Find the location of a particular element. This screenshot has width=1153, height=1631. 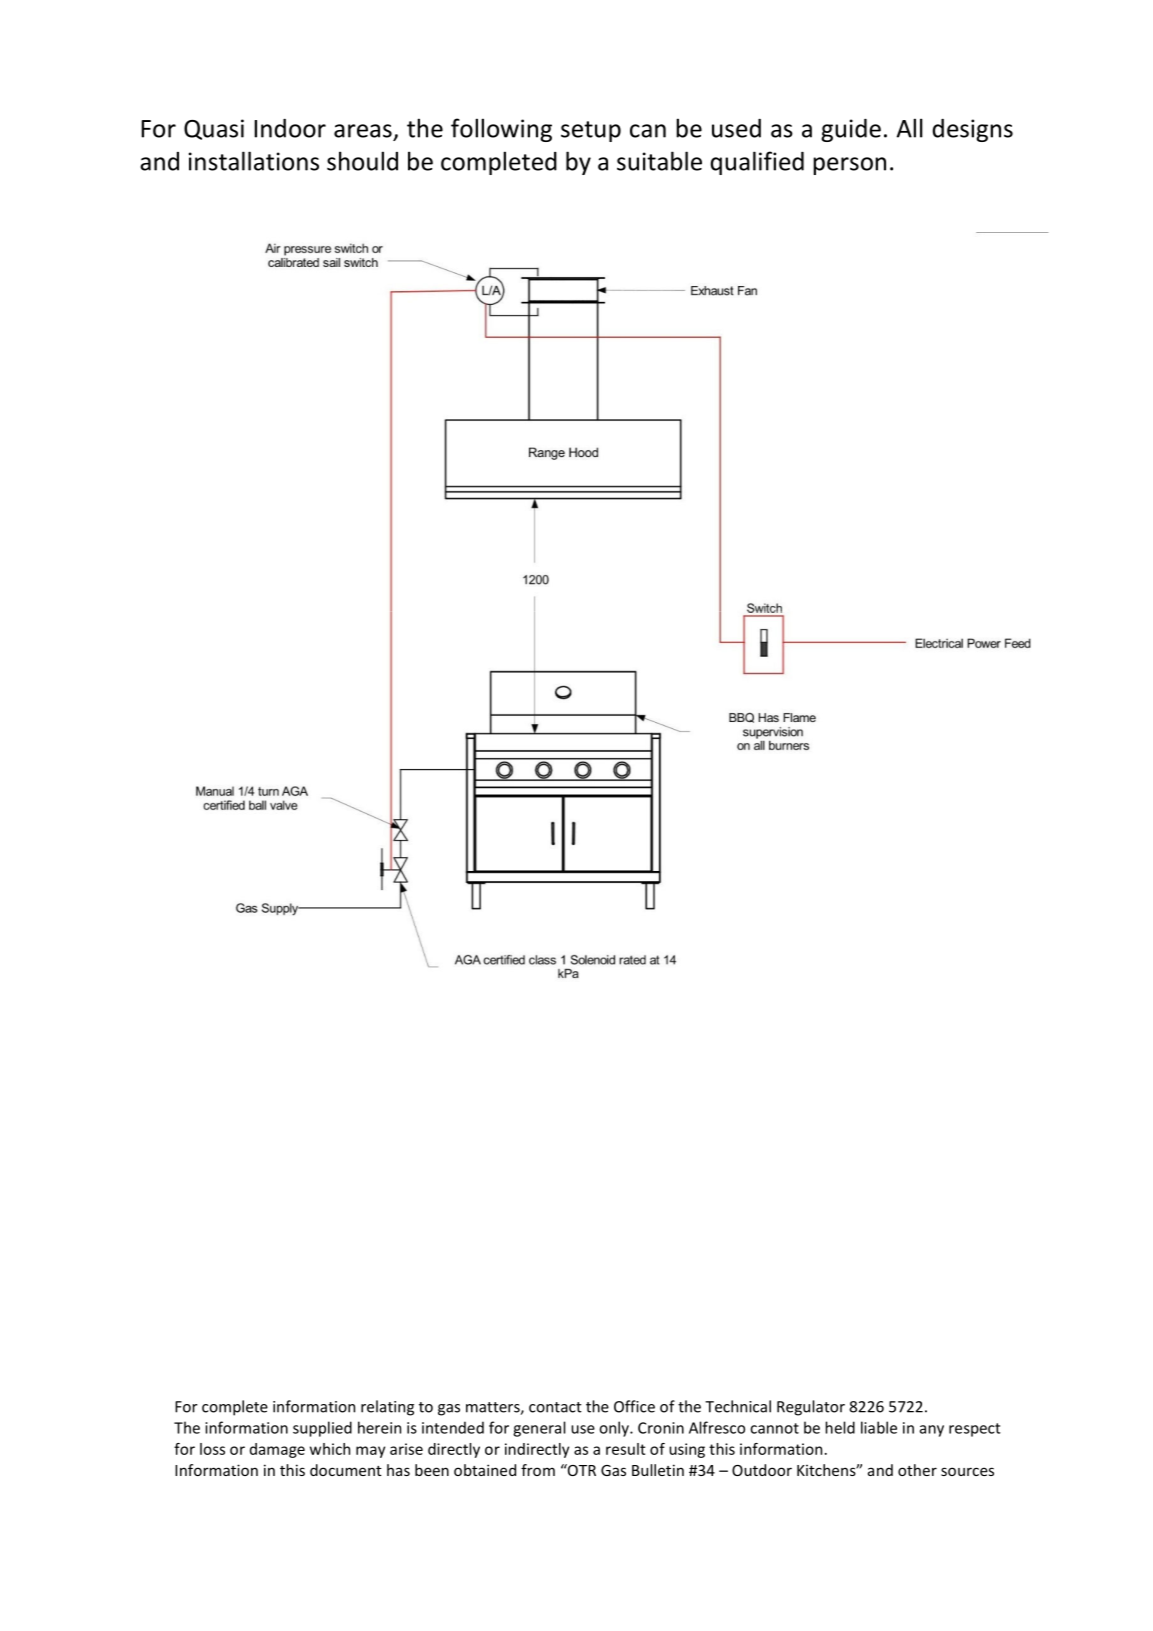

person is located at coordinates (849, 166).
